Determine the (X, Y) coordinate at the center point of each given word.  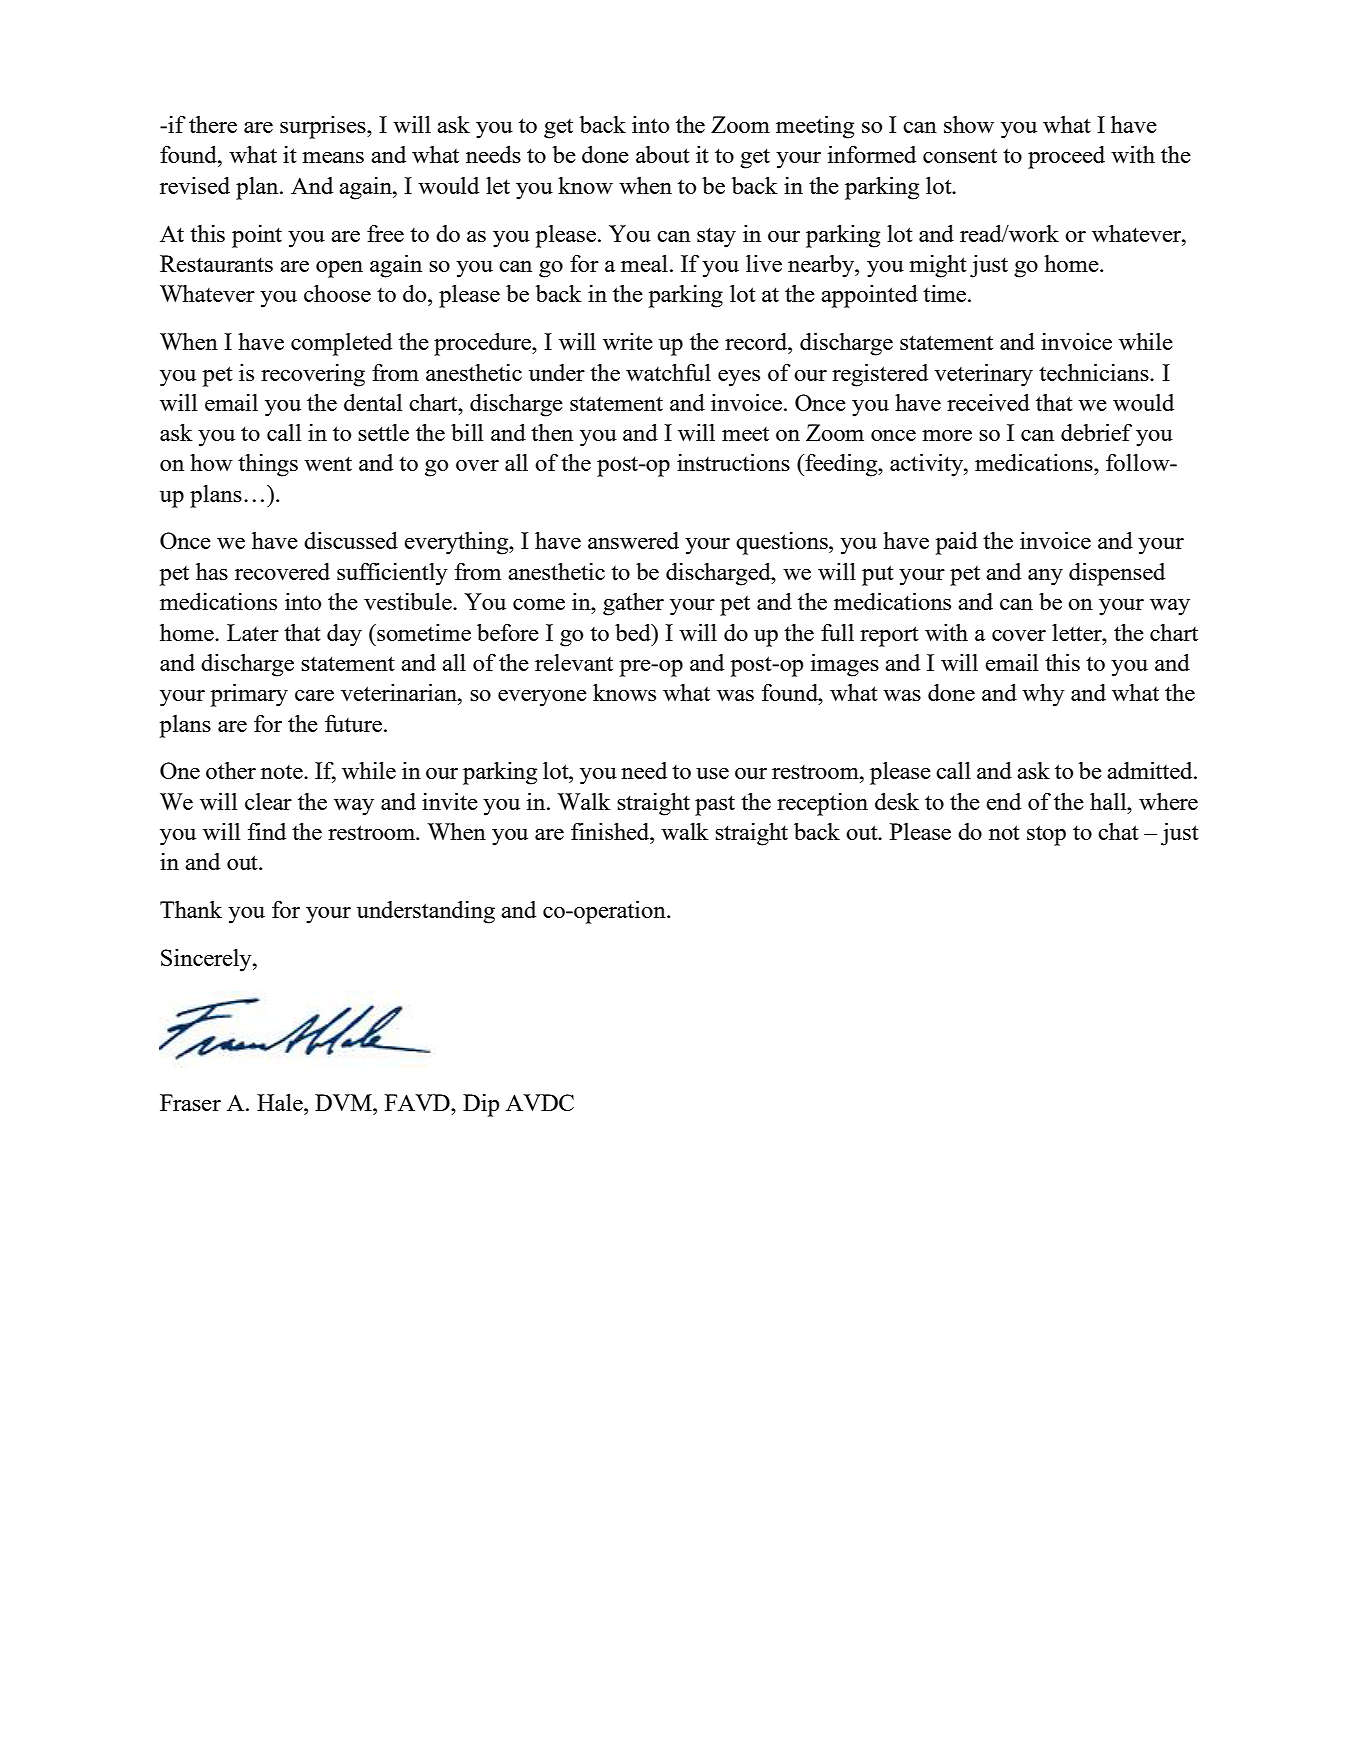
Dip (481, 1105)
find (267, 831)
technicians (1095, 372)
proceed (1066, 157)
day (344, 635)
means (333, 157)
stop (1046, 835)
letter (1078, 632)
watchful (668, 372)
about (663, 154)
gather (633, 604)
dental (373, 402)
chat (1118, 831)
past (715, 805)
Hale (281, 1102)
